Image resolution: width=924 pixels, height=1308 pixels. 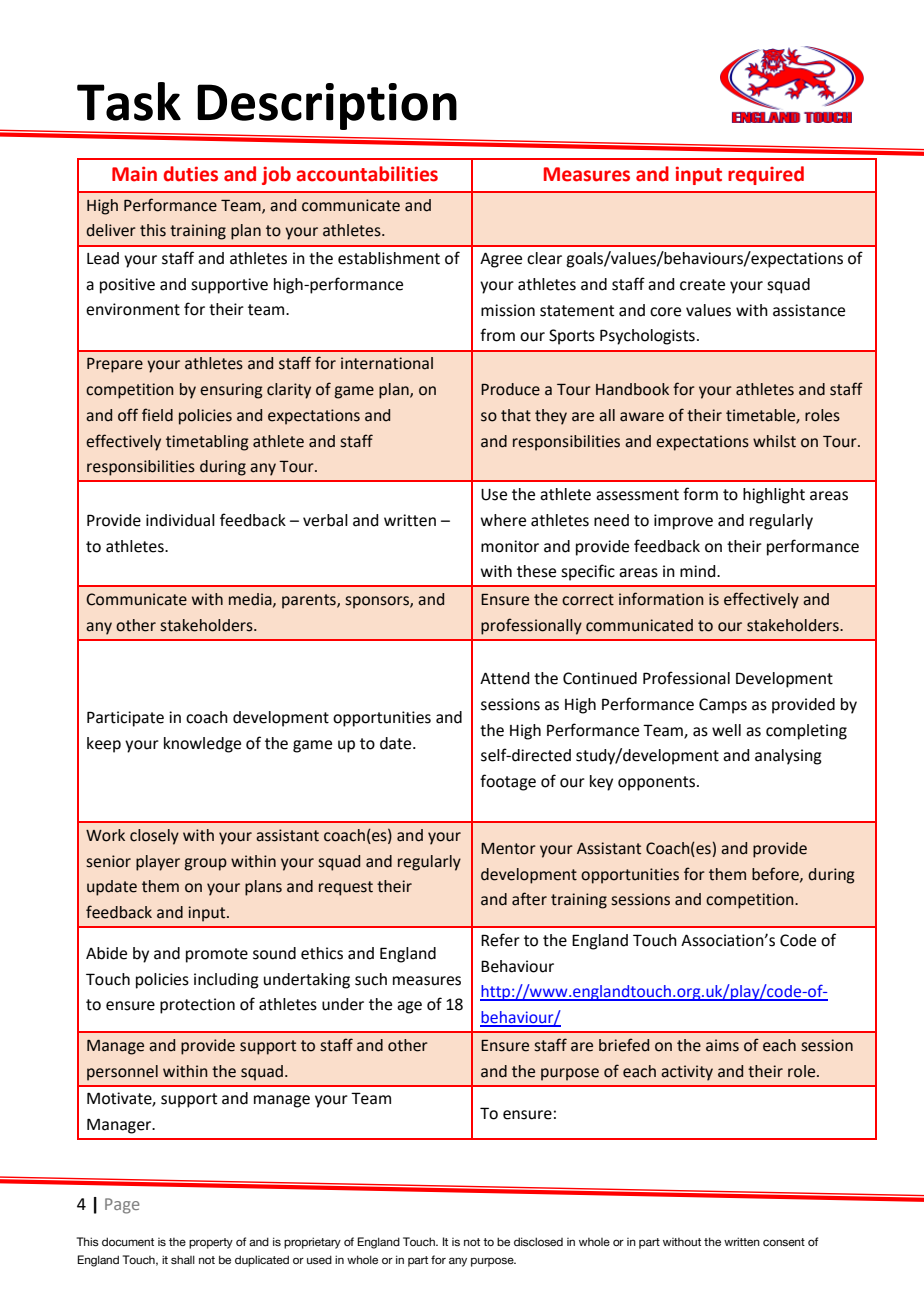 What do you see at coordinates (500, 940) in the image?
I see `Refer` at bounding box center [500, 940].
